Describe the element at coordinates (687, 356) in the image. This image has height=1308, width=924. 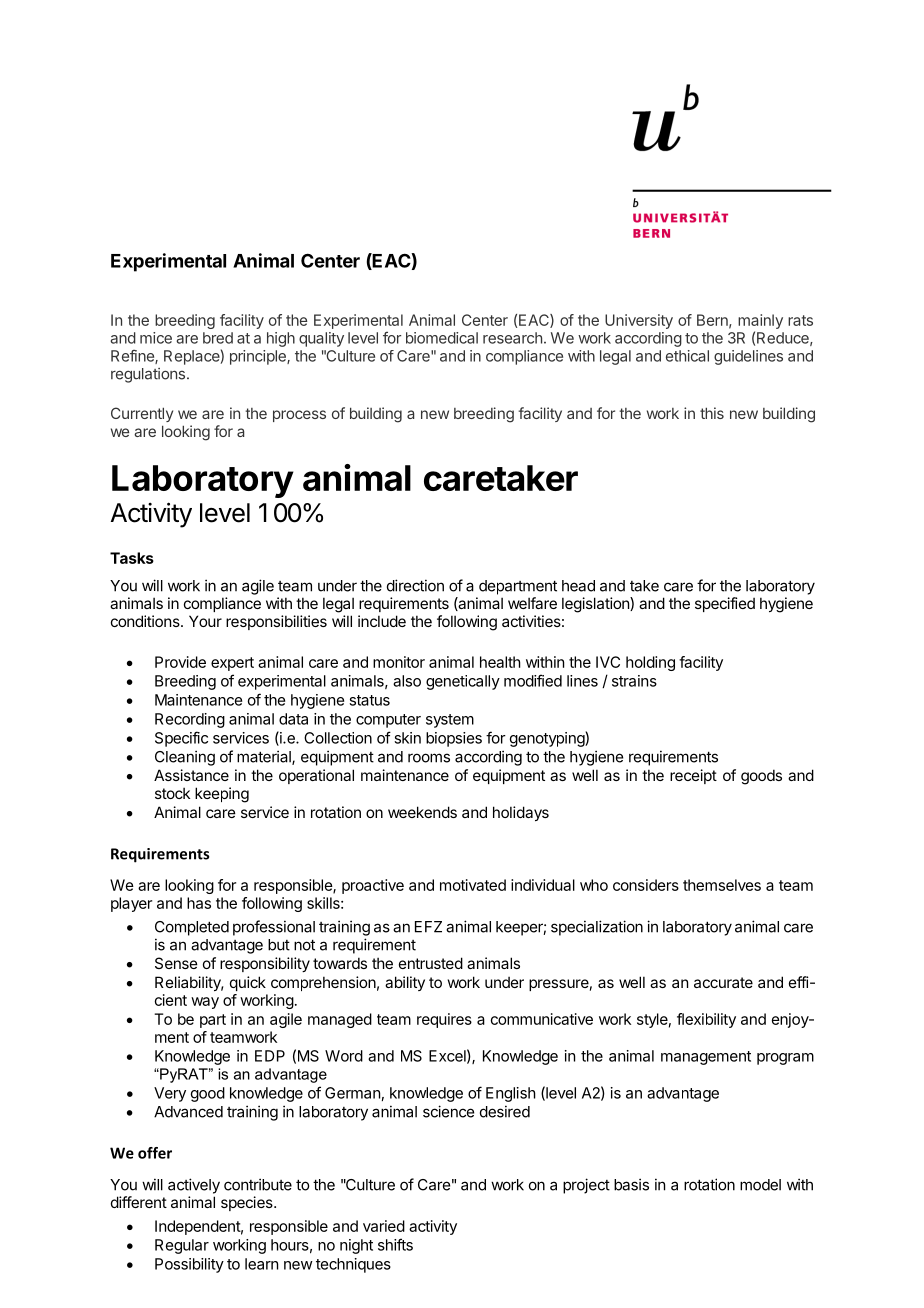
I see `ethical` at that location.
